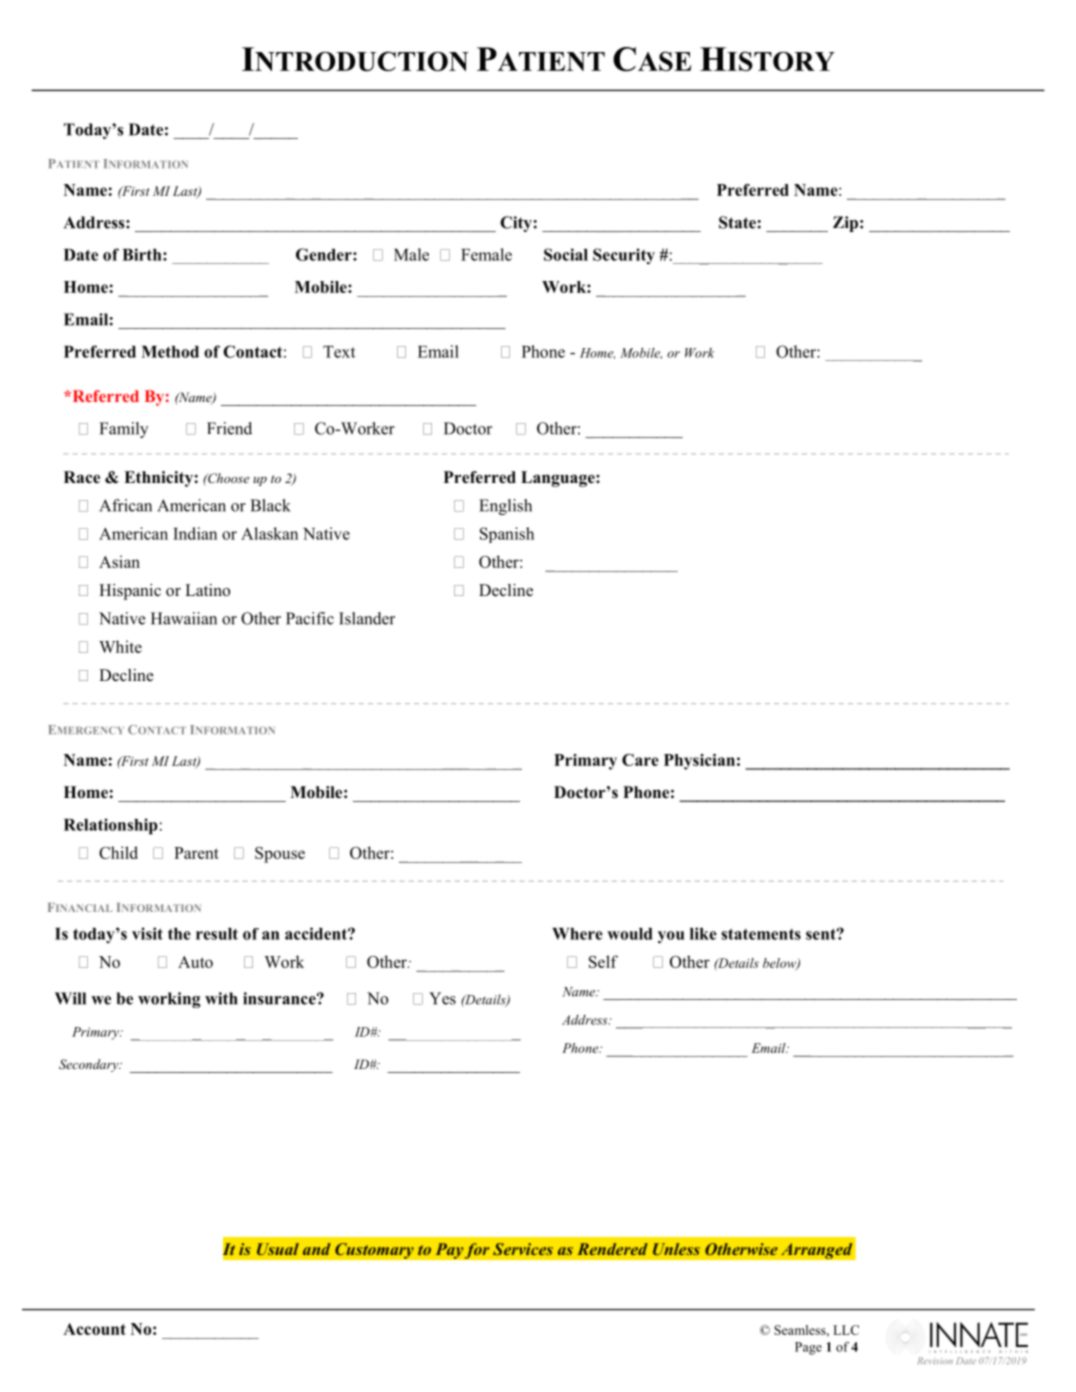 The height and width of the document is (1392, 1076). What do you see at coordinates (94, 1329) in the document?
I see `Account` at bounding box center [94, 1329].
